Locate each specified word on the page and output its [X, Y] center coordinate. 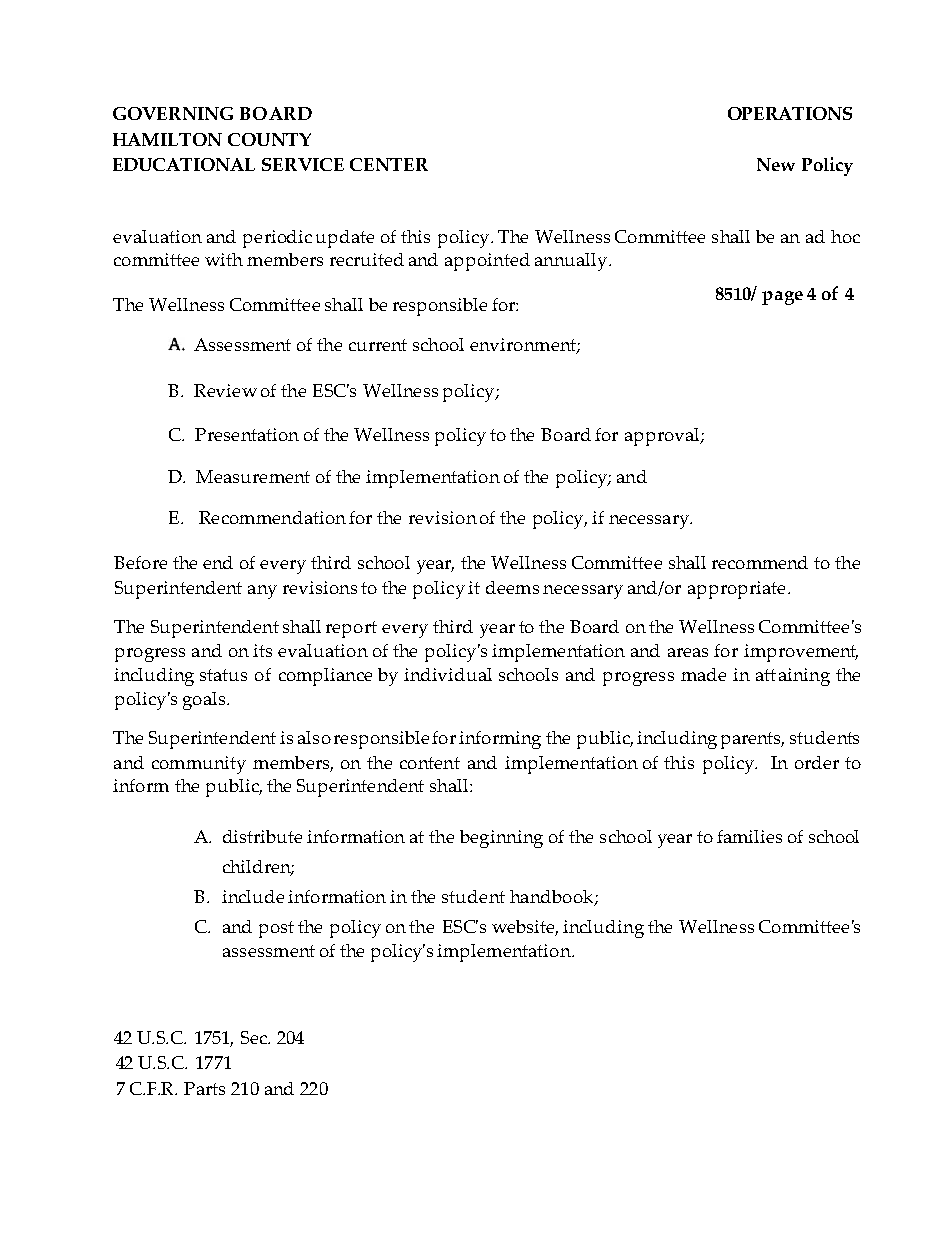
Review [225, 390]
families [749, 836]
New [776, 164]
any [262, 592]
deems [512, 587]
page [782, 298]
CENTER [389, 164]
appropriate [736, 590]
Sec [255, 1037]
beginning [501, 839]
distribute [262, 836]
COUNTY [269, 139]
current [378, 345]
